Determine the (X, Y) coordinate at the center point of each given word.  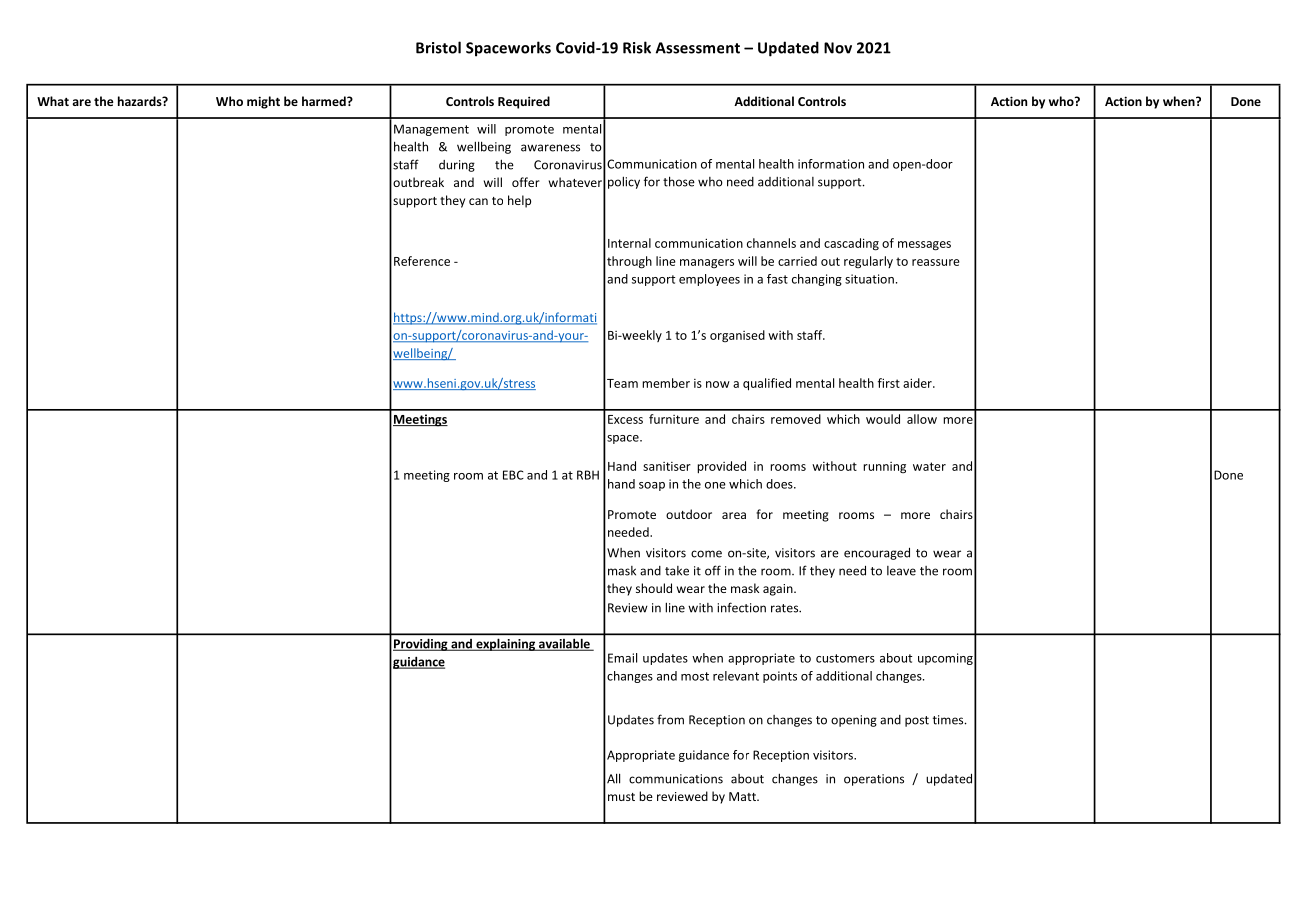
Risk (637, 47)
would (883, 419)
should (654, 588)
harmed (325, 101)
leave (901, 571)
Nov (838, 48)
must (621, 797)
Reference (422, 261)
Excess (625, 419)
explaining (505, 645)
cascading (851, 244)
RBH (588, 475)
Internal (629, 243)
